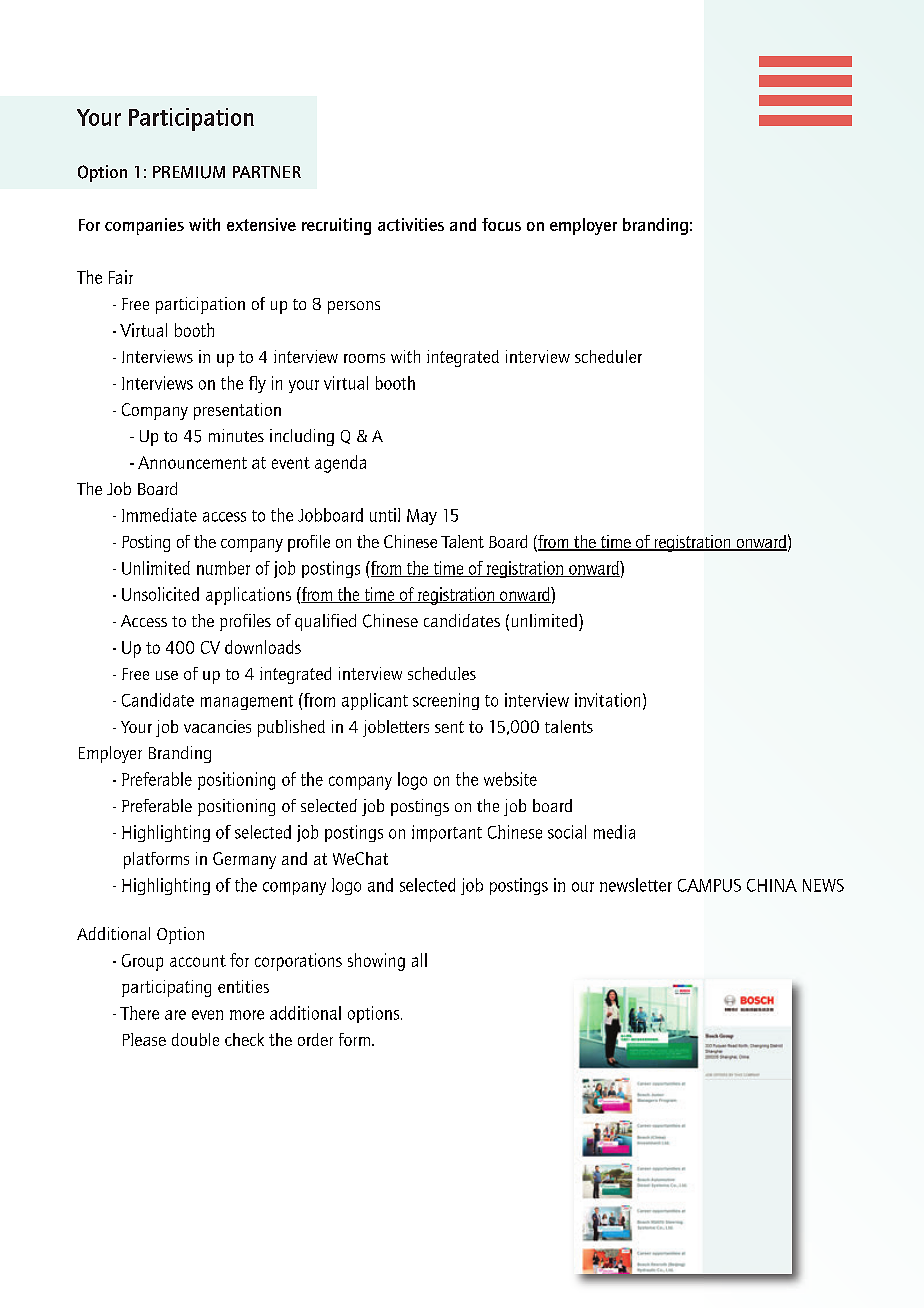 The image size is (924, 1308). Describe the element at coordinates (501, 224) in the screenshot. I see `focus` at that location.
